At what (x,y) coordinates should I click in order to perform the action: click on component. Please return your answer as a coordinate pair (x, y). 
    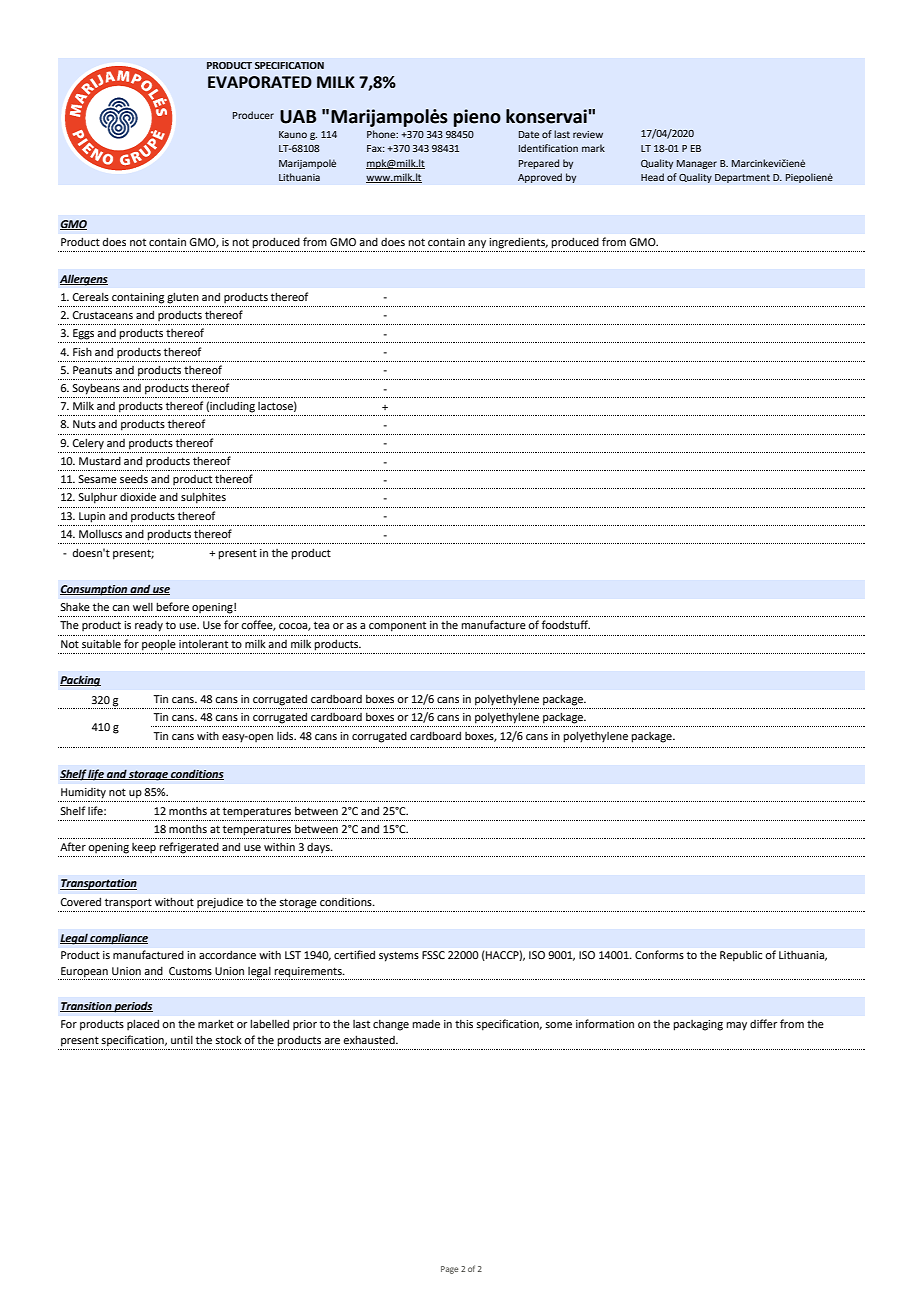
    Looking at the image, I should click on (397, 627).
